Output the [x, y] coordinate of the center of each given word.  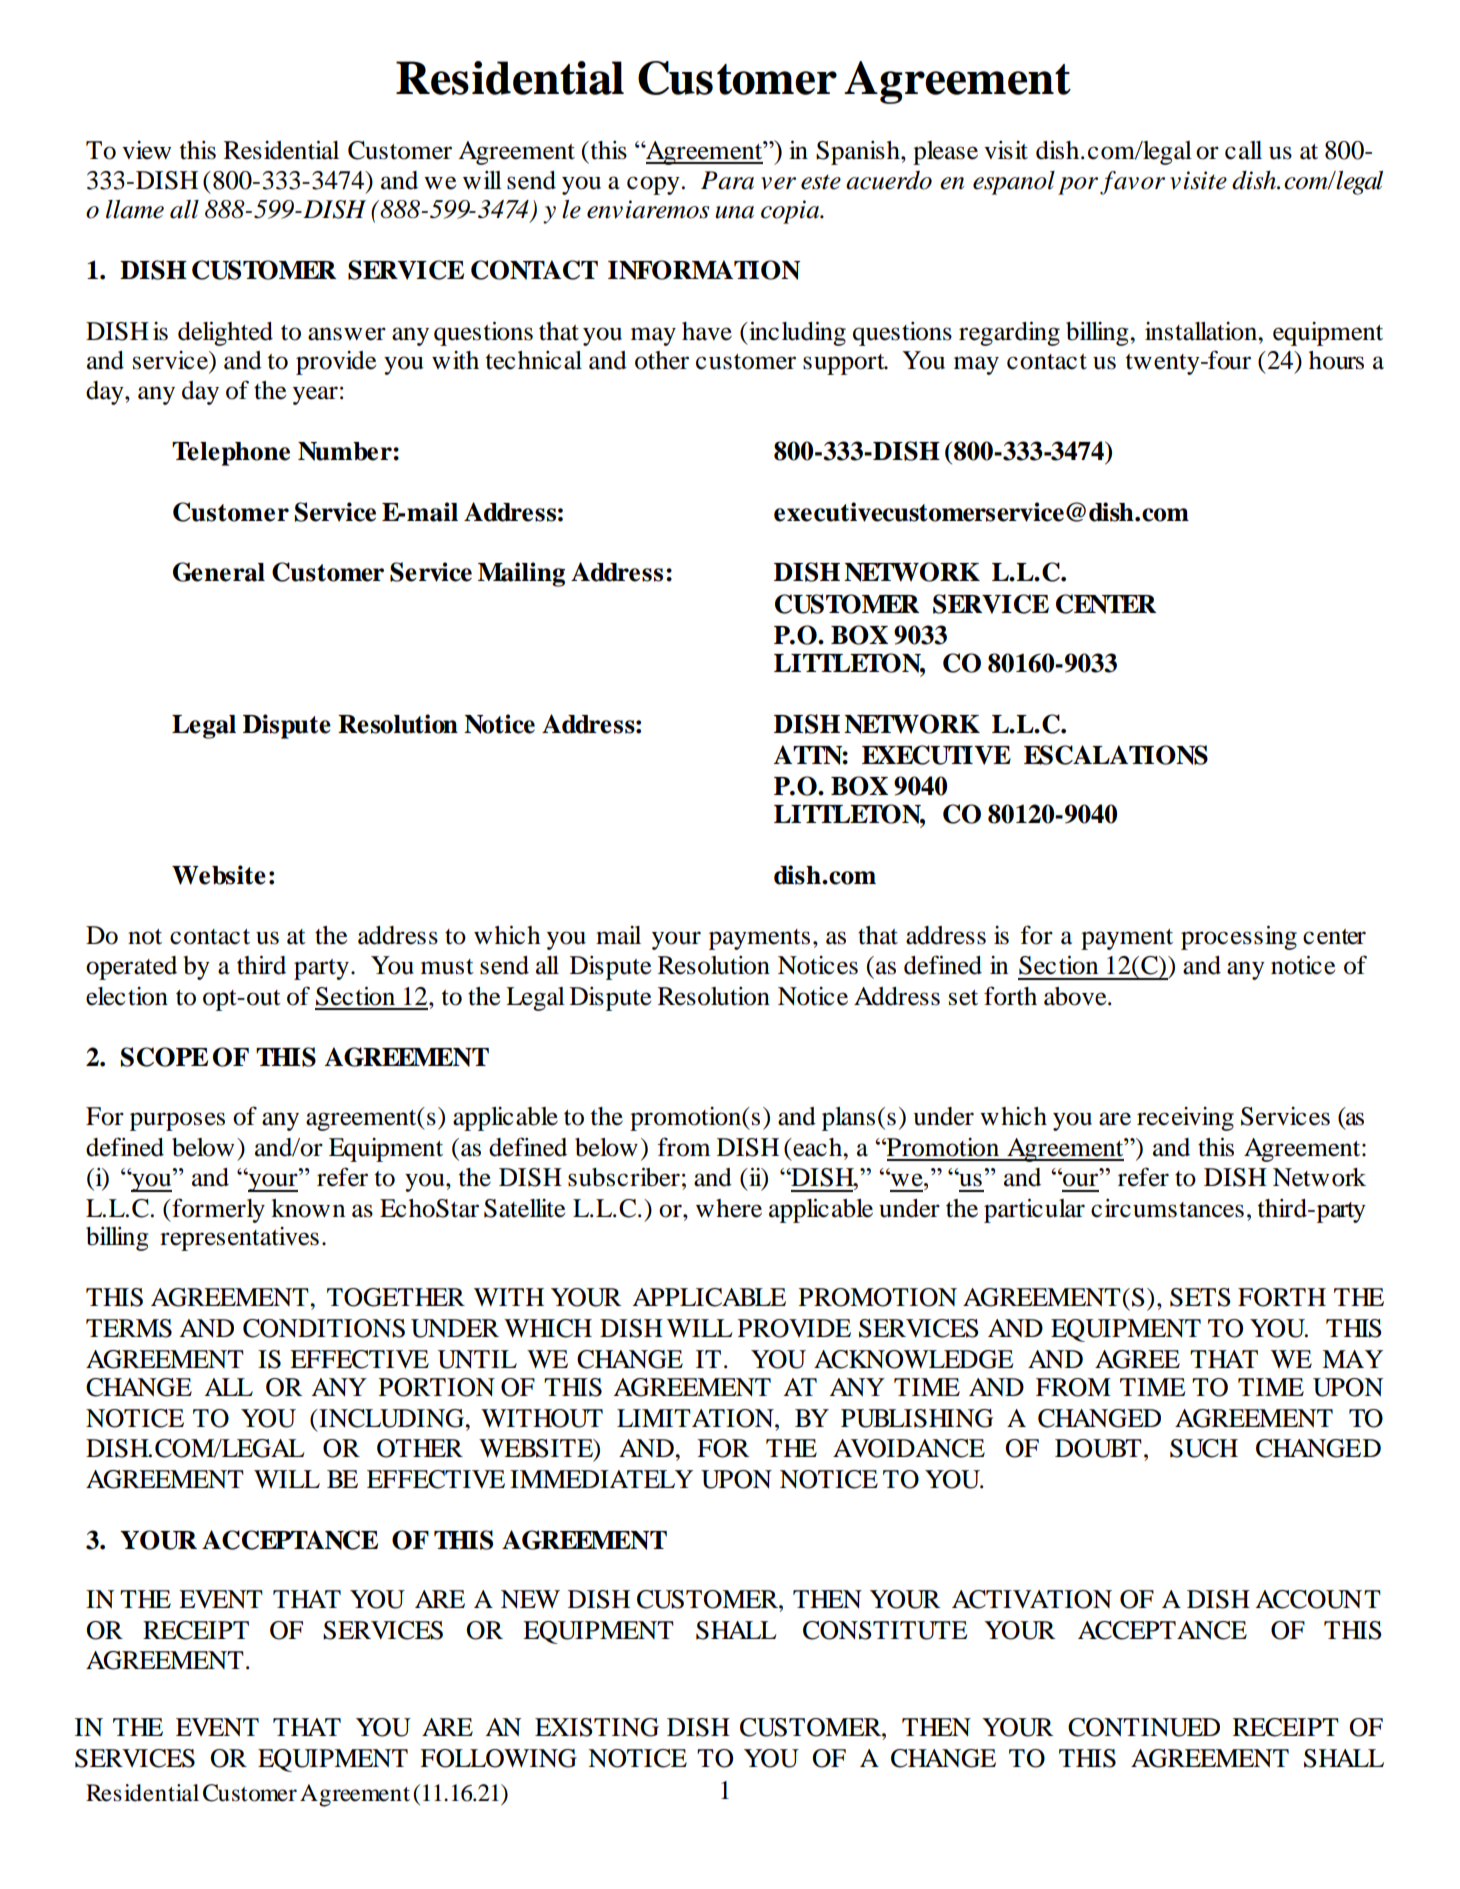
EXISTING [597, 1727]
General [219, 572]
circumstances [1167, 1208]
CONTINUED [1144, 1727]
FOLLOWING [498, 1758]
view [146, 150]
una [734, 212]
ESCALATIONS [1116, 755]
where [729, 1208]
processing [1239, 938]
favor [1132, 183]
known [308, 1208]
